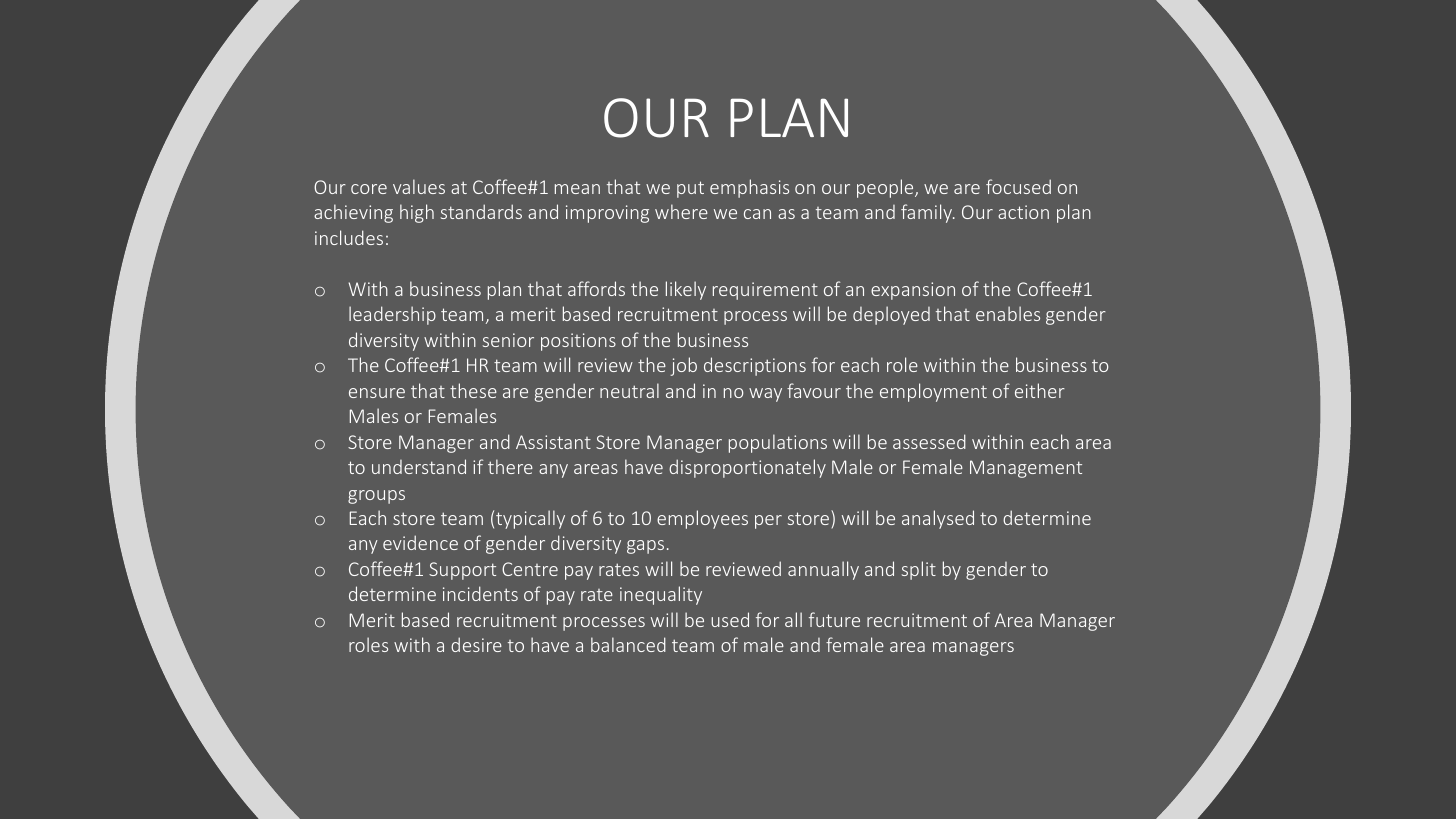  Describe the element at coordinates (690, 189) in the page. I see `put` at that location.
